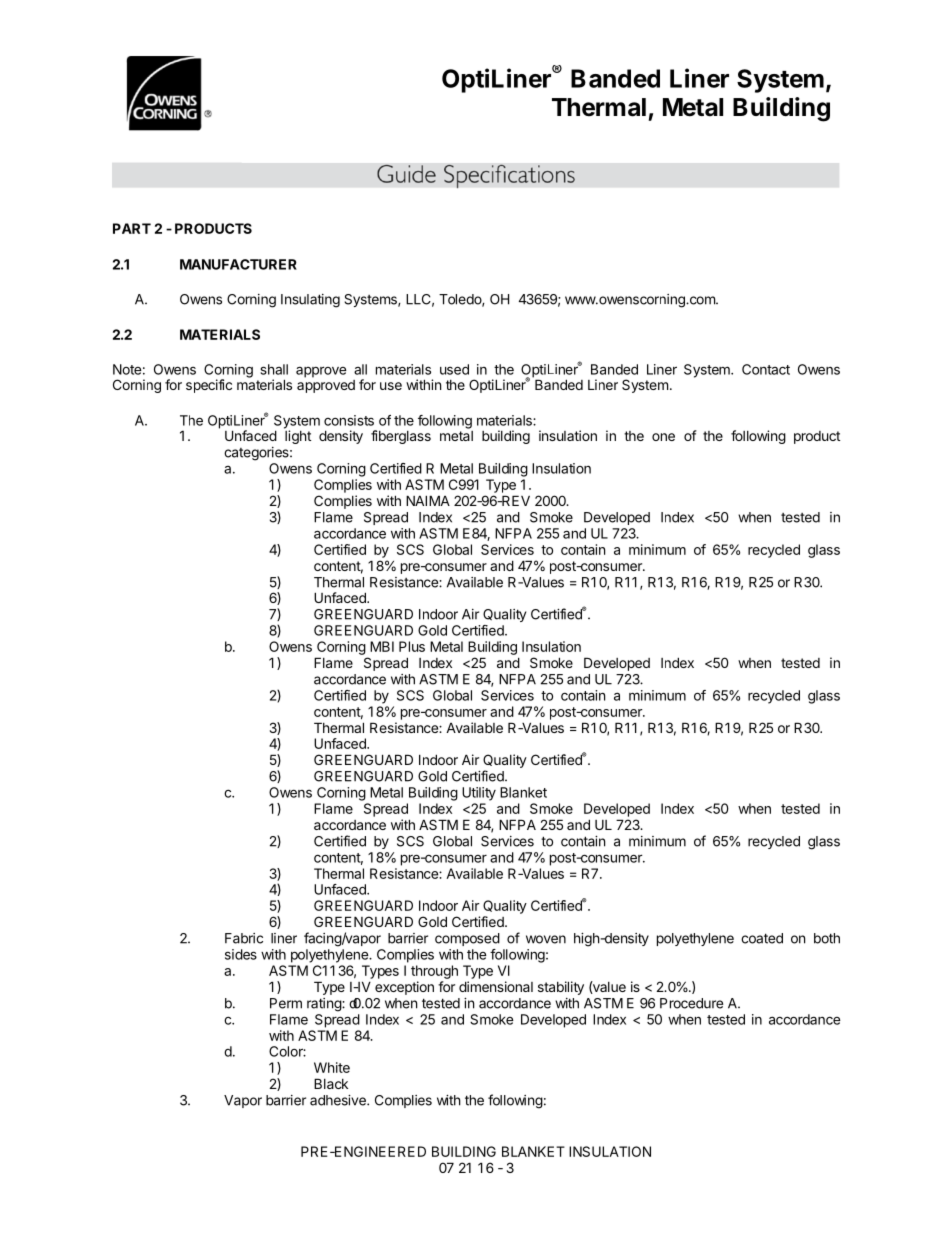  Describe the element at coordinates (467, 939) in the screenshot. I see `composed` at that location.
